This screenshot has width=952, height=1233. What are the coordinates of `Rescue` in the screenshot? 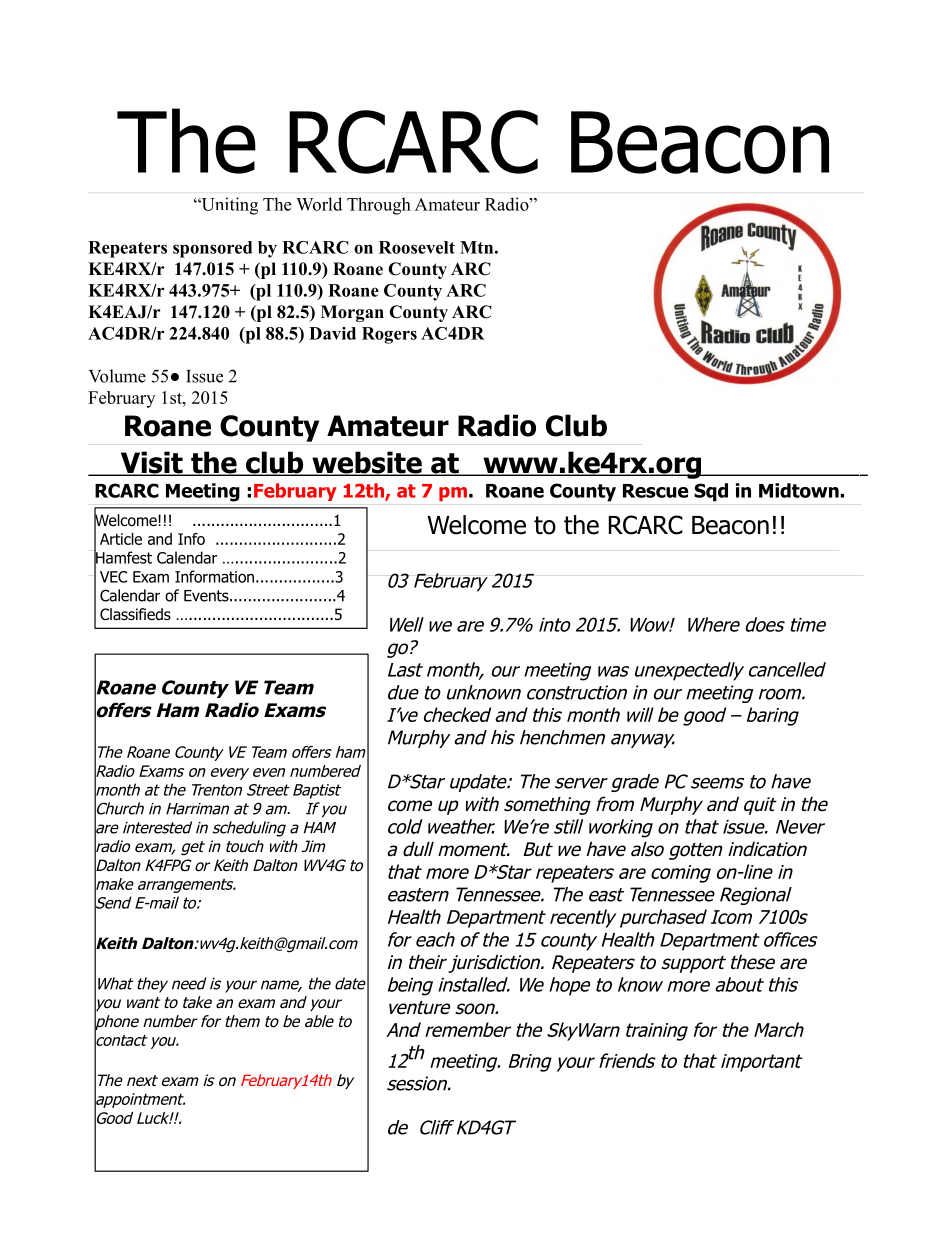 It's located at (655, 491).
